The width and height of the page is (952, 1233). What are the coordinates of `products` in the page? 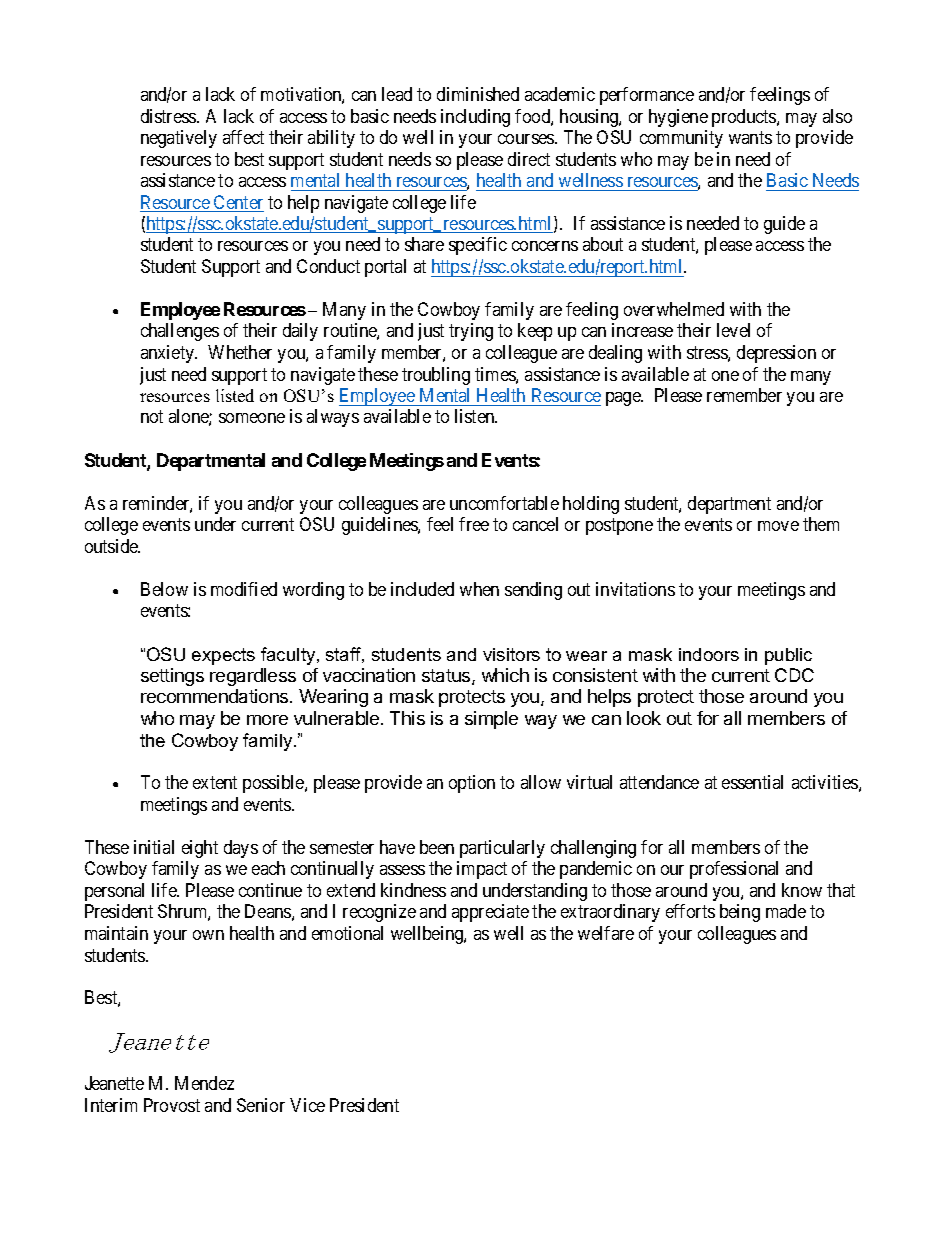 It's located at (745, 118).
